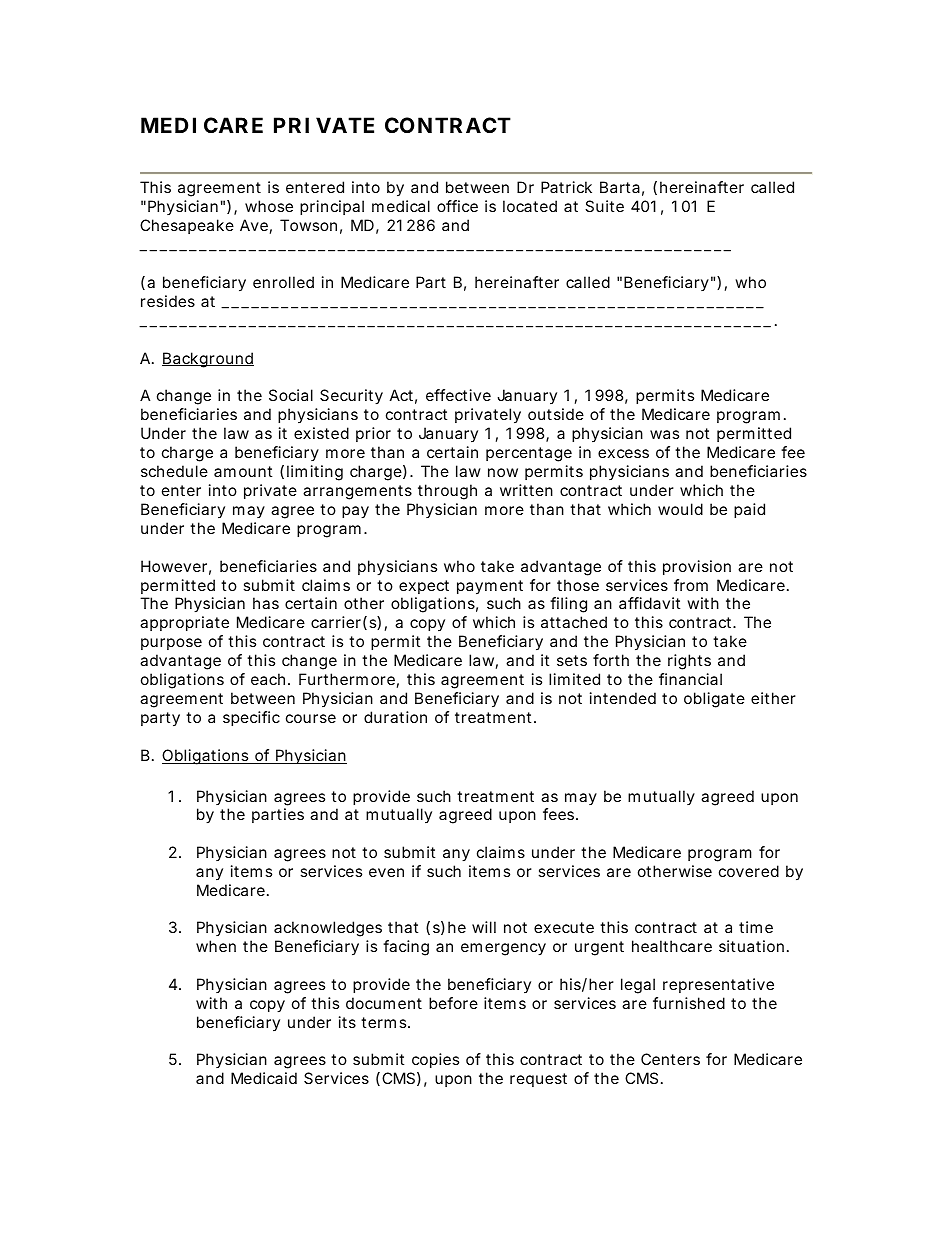 The height and width of the image is (1233, 952). What do you see at coordinates (458, 395) in the image?
I see `effective` at bounding box center [458, 395].
